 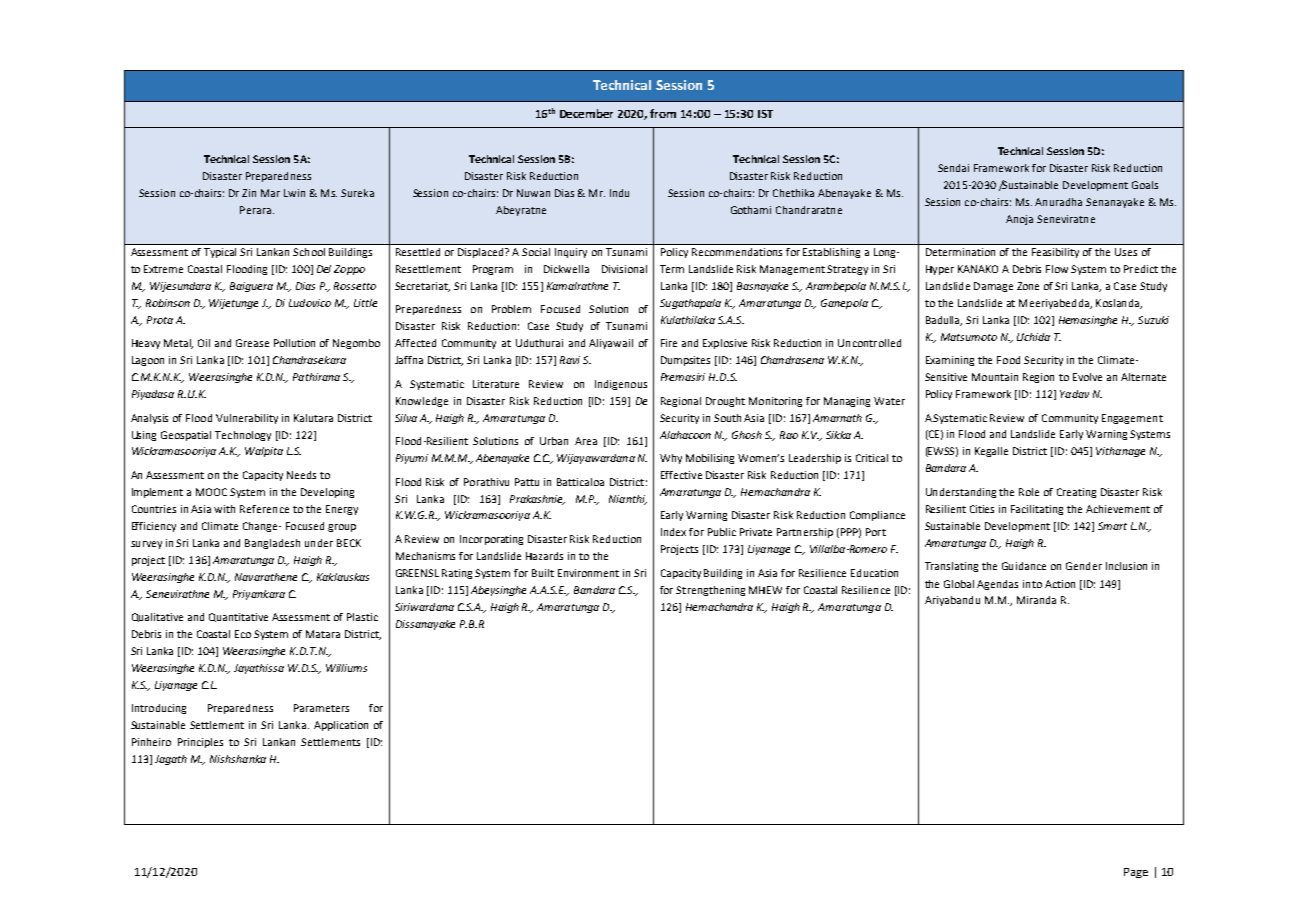 What do you see at coordinates (200, 743) in the screenshot?
I see `Principles` at bounding box center [200, 743].
